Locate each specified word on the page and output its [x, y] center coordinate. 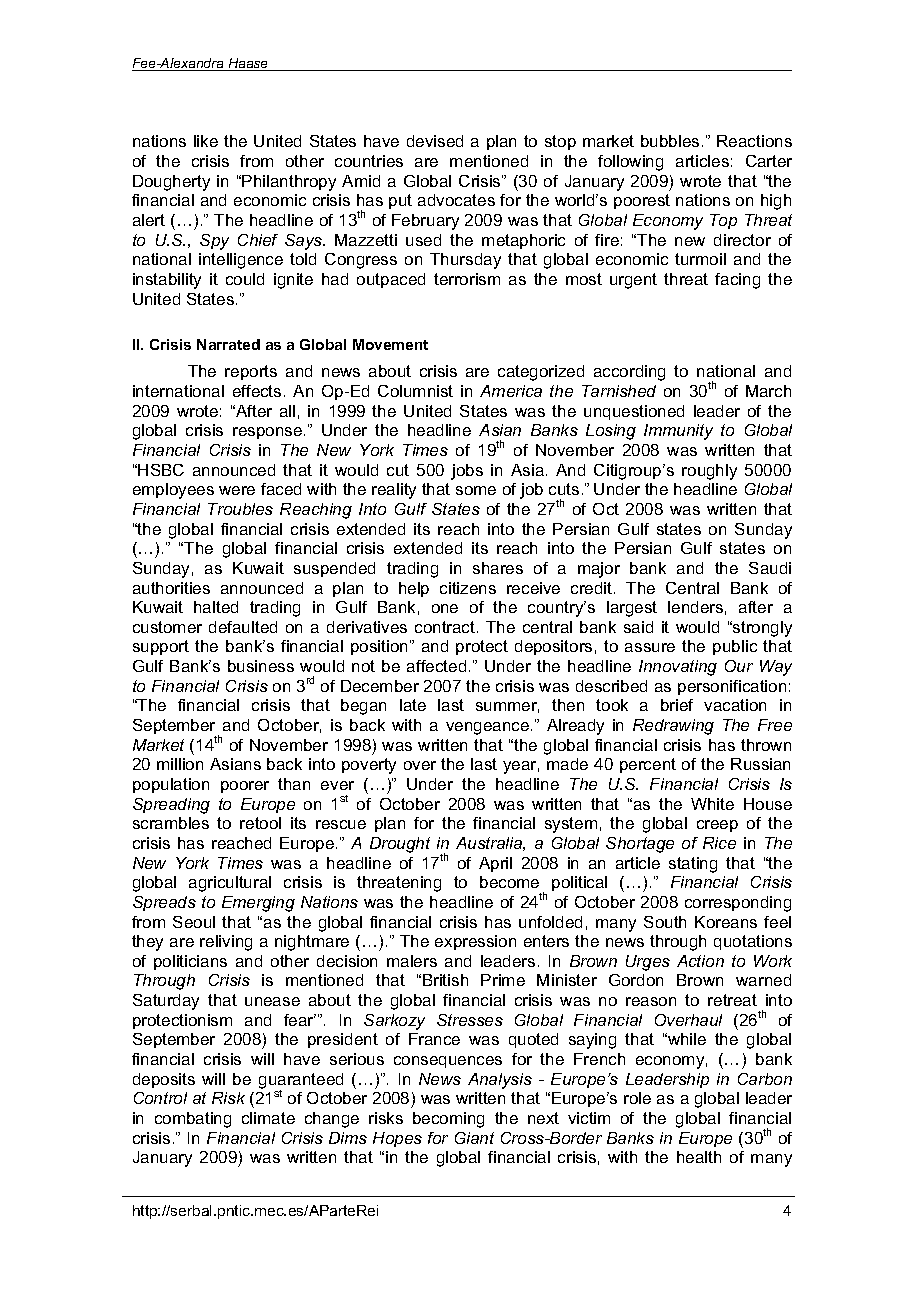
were [237, 490]
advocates [456, 200]
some [476, 490]
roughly [709, 472]
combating [193, 1120]
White [712, 804]
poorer [245, 787]
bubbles [670, 141]
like [206, 141]
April [495, 864]
